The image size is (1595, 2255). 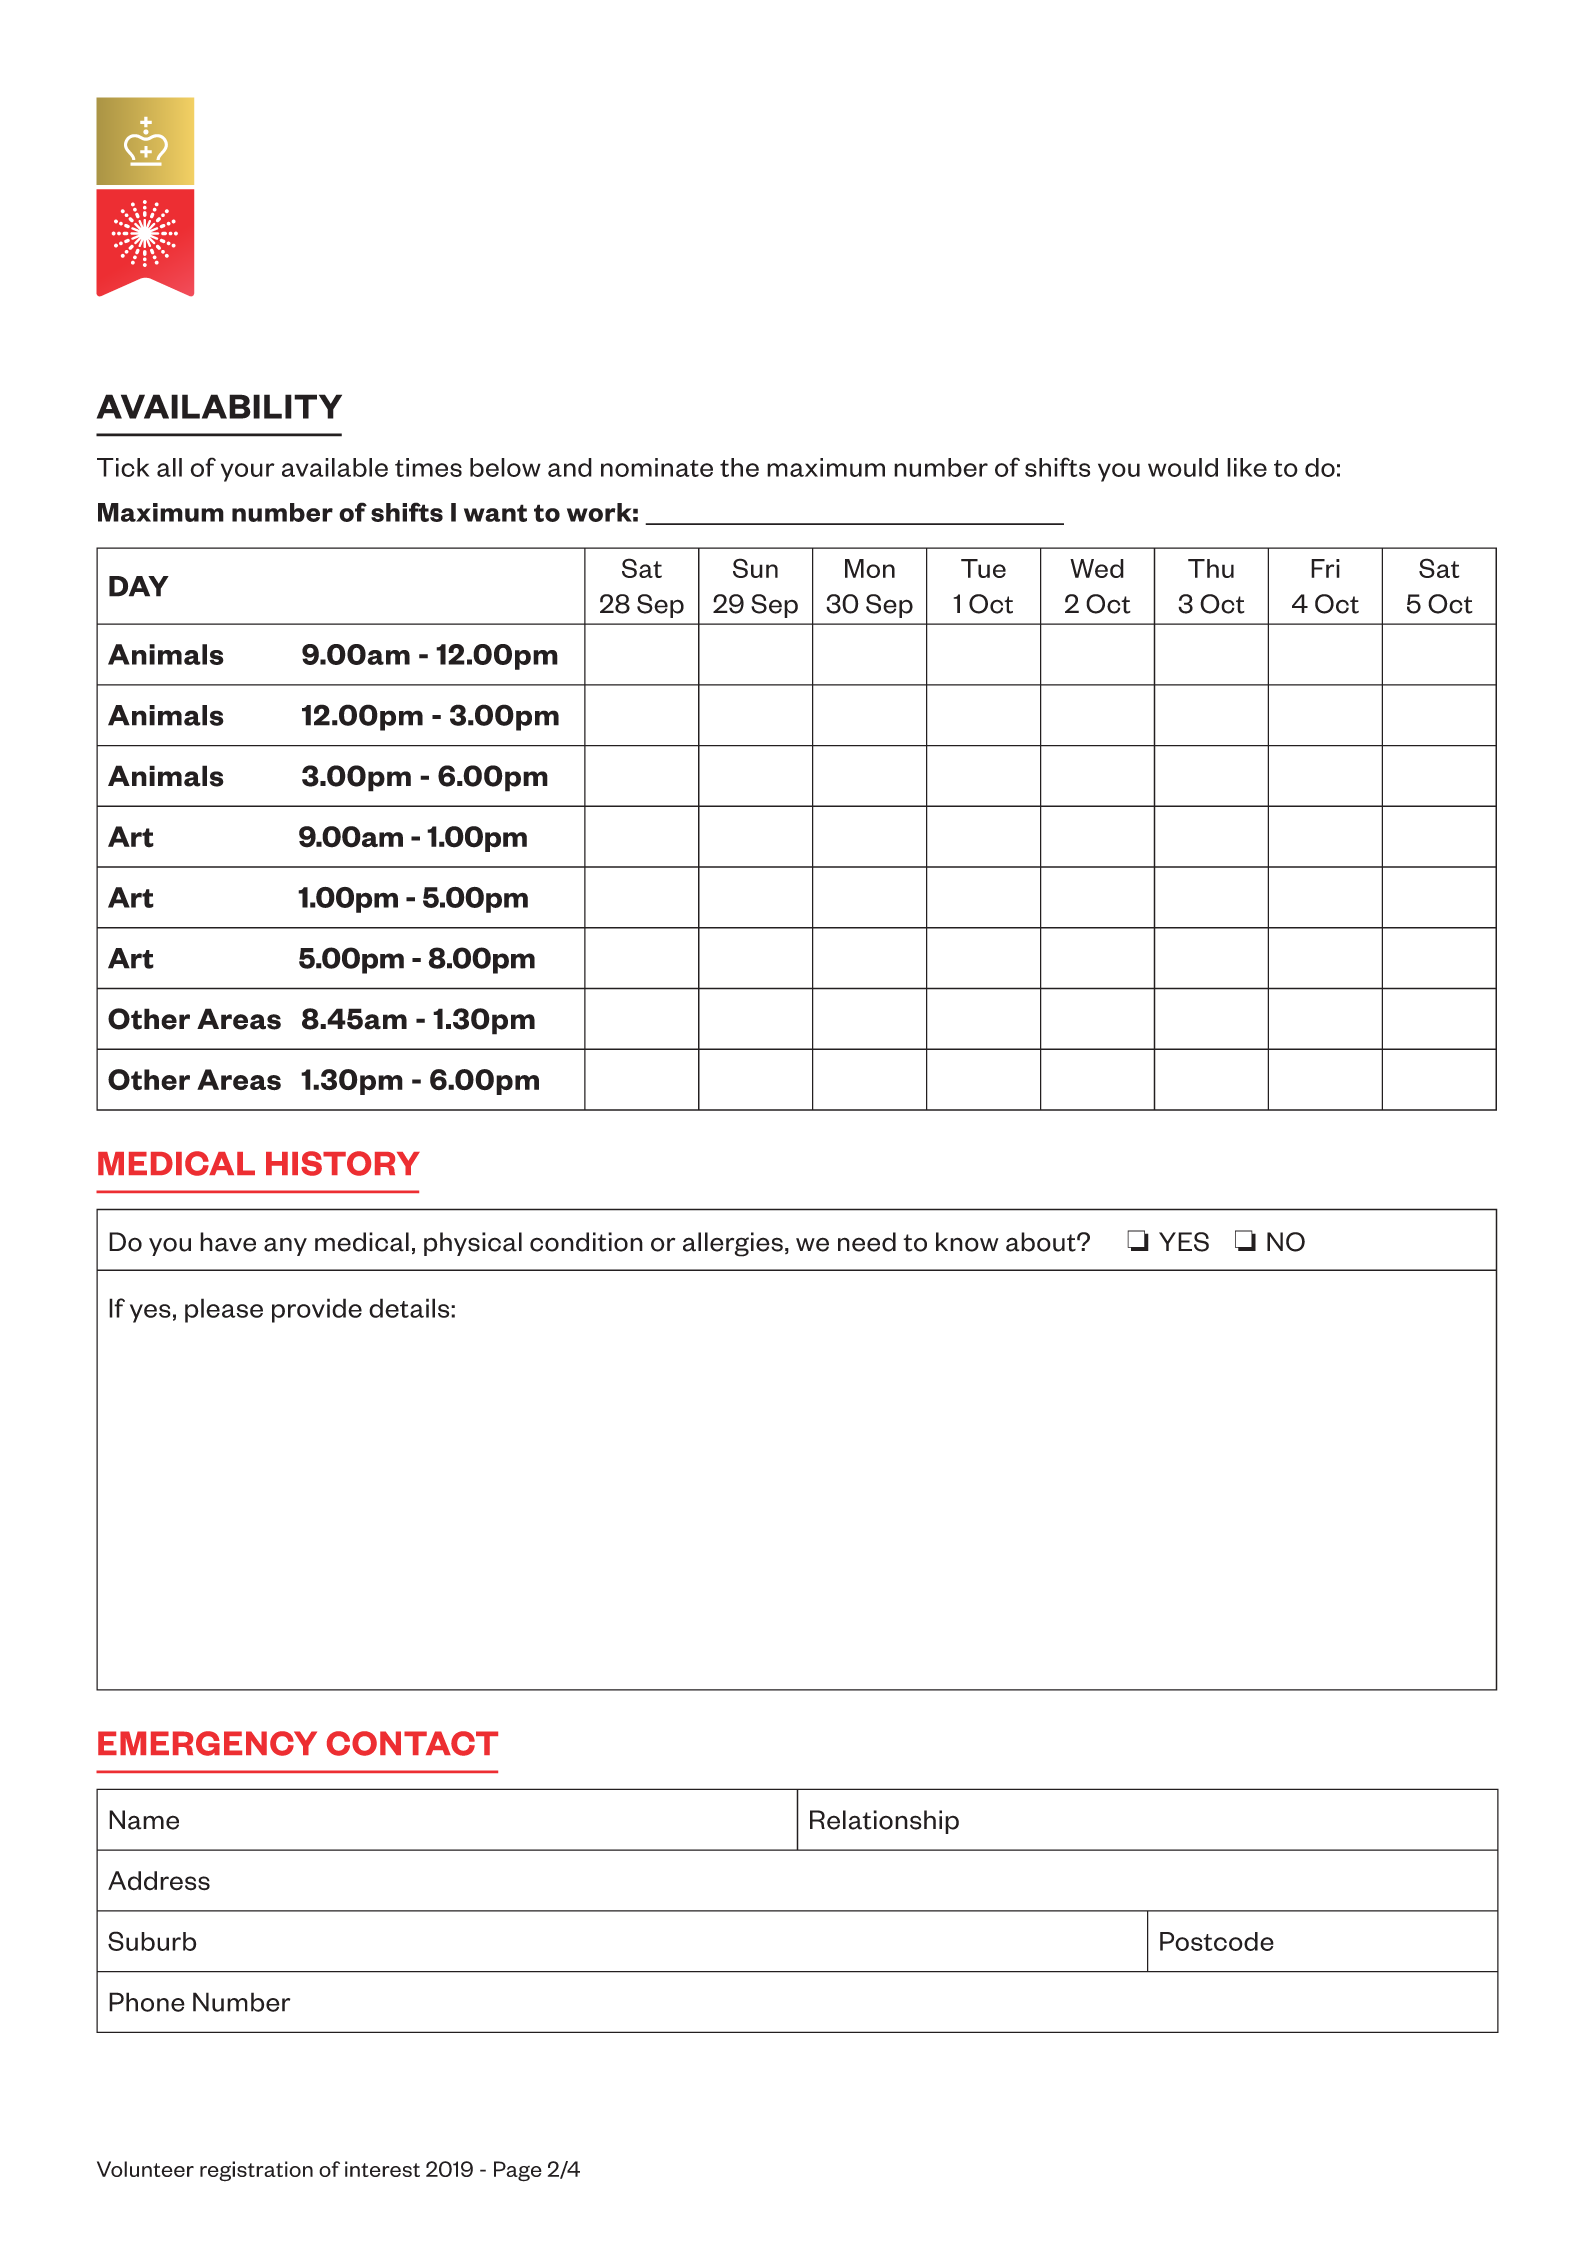 I want to click on would, so click(x=1183, y=467).
